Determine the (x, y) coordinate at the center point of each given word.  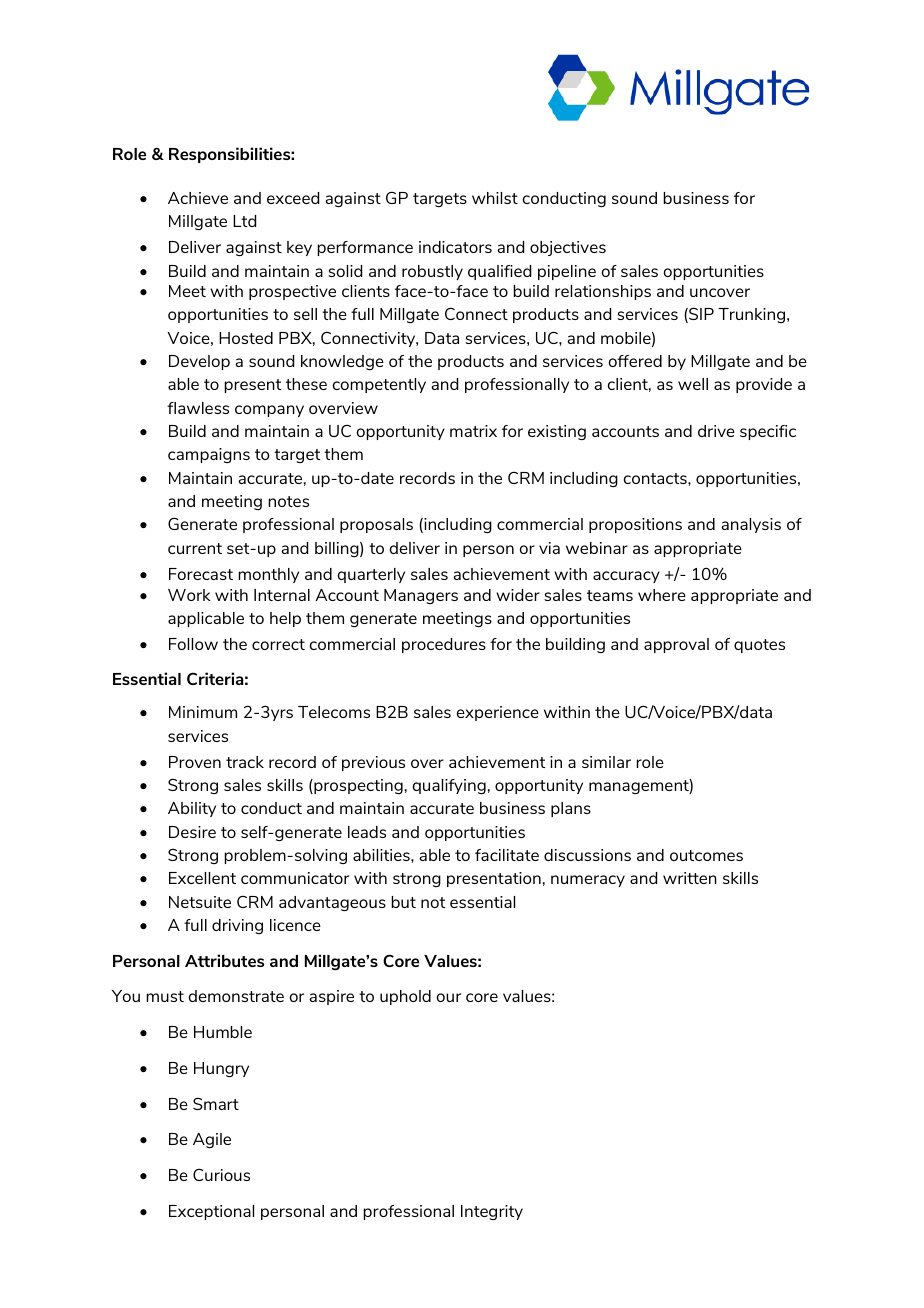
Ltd (244, 221)
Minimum (203, 712)
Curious (221, 1174)
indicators (455, 247)
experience (498, 713)
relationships (603, 292)
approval (676, 645)
